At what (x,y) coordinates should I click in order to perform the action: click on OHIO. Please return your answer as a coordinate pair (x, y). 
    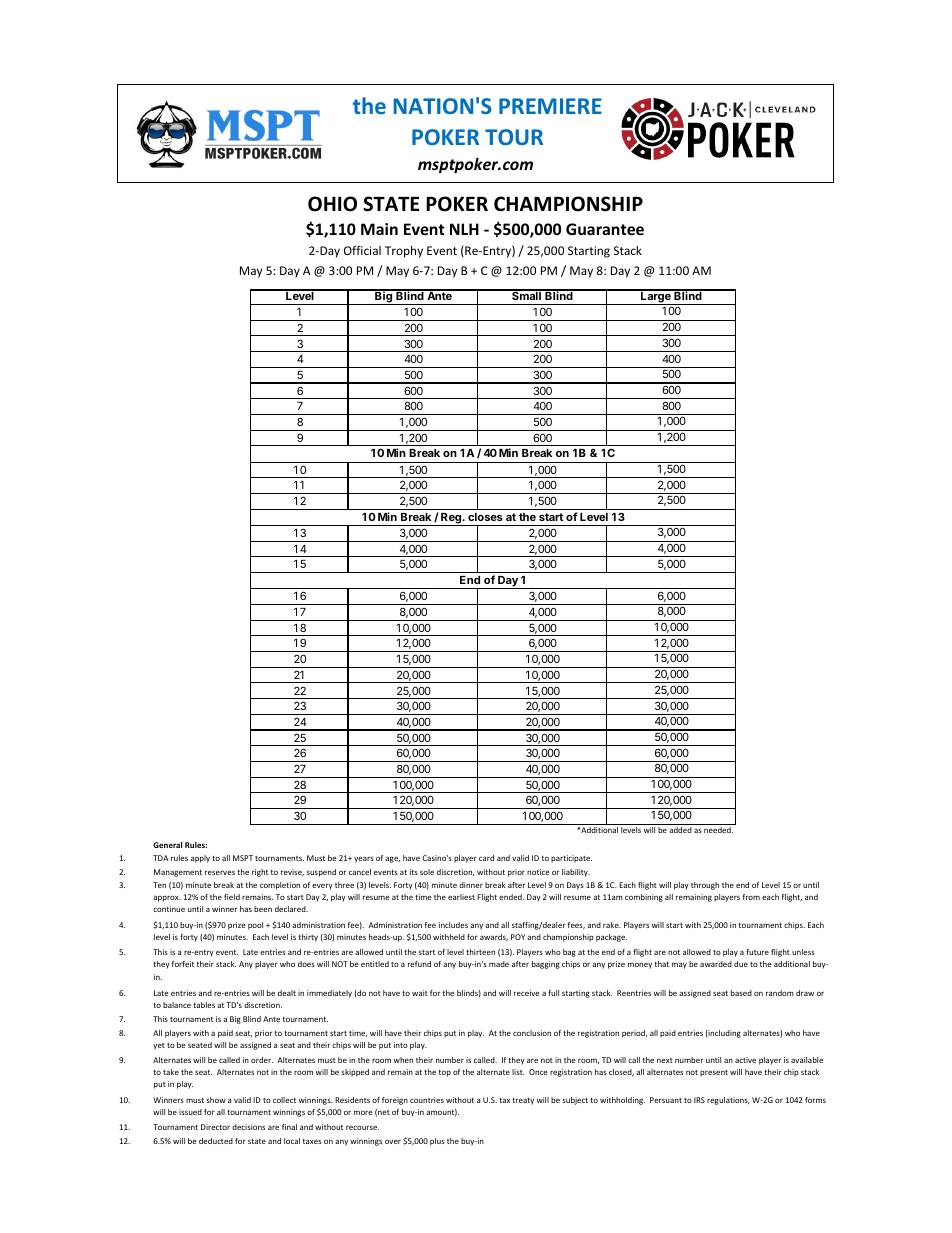
    Looking at the image, I should click on (332, 204).
